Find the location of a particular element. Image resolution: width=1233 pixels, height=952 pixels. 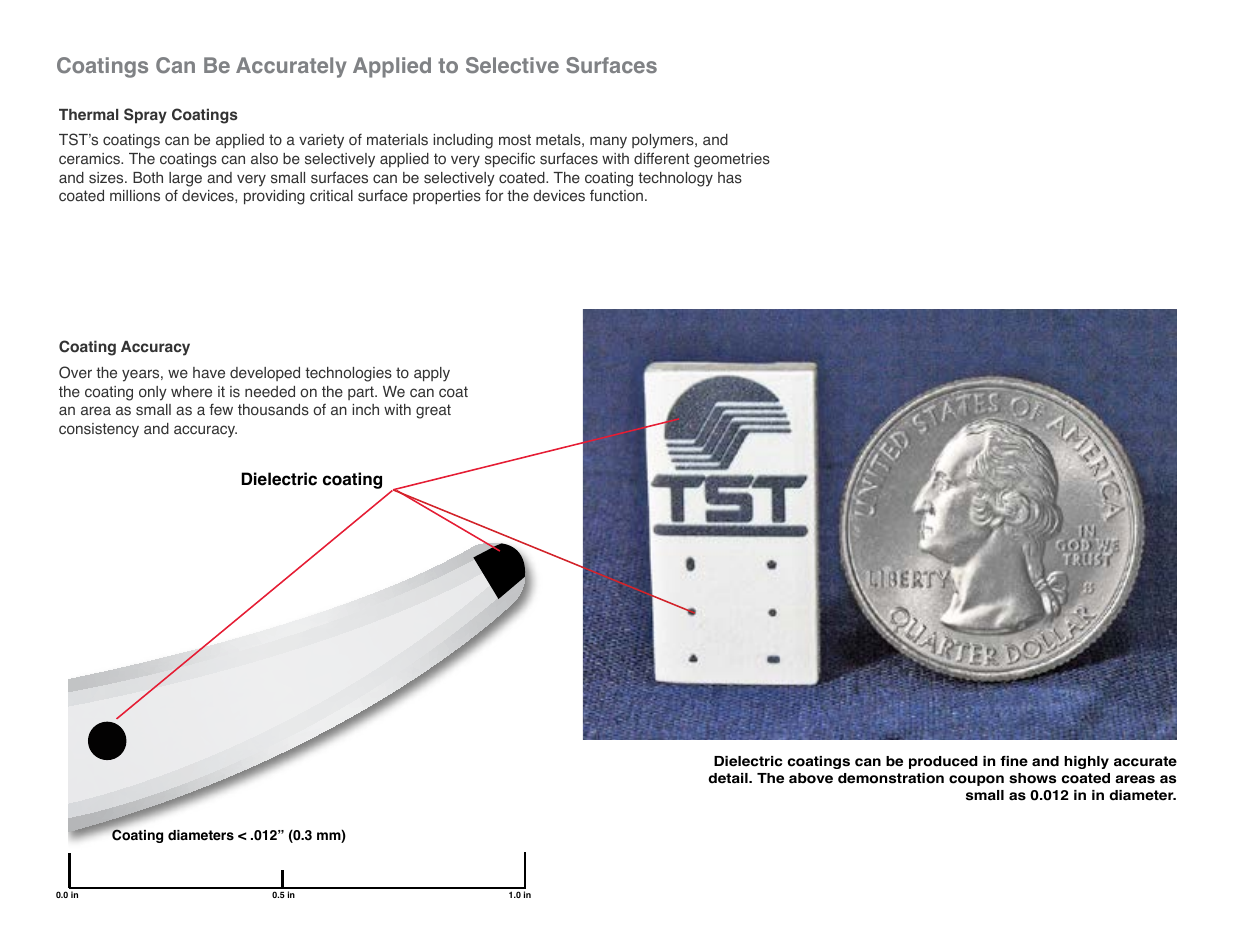

apply is located at coordinates (432, 374).
